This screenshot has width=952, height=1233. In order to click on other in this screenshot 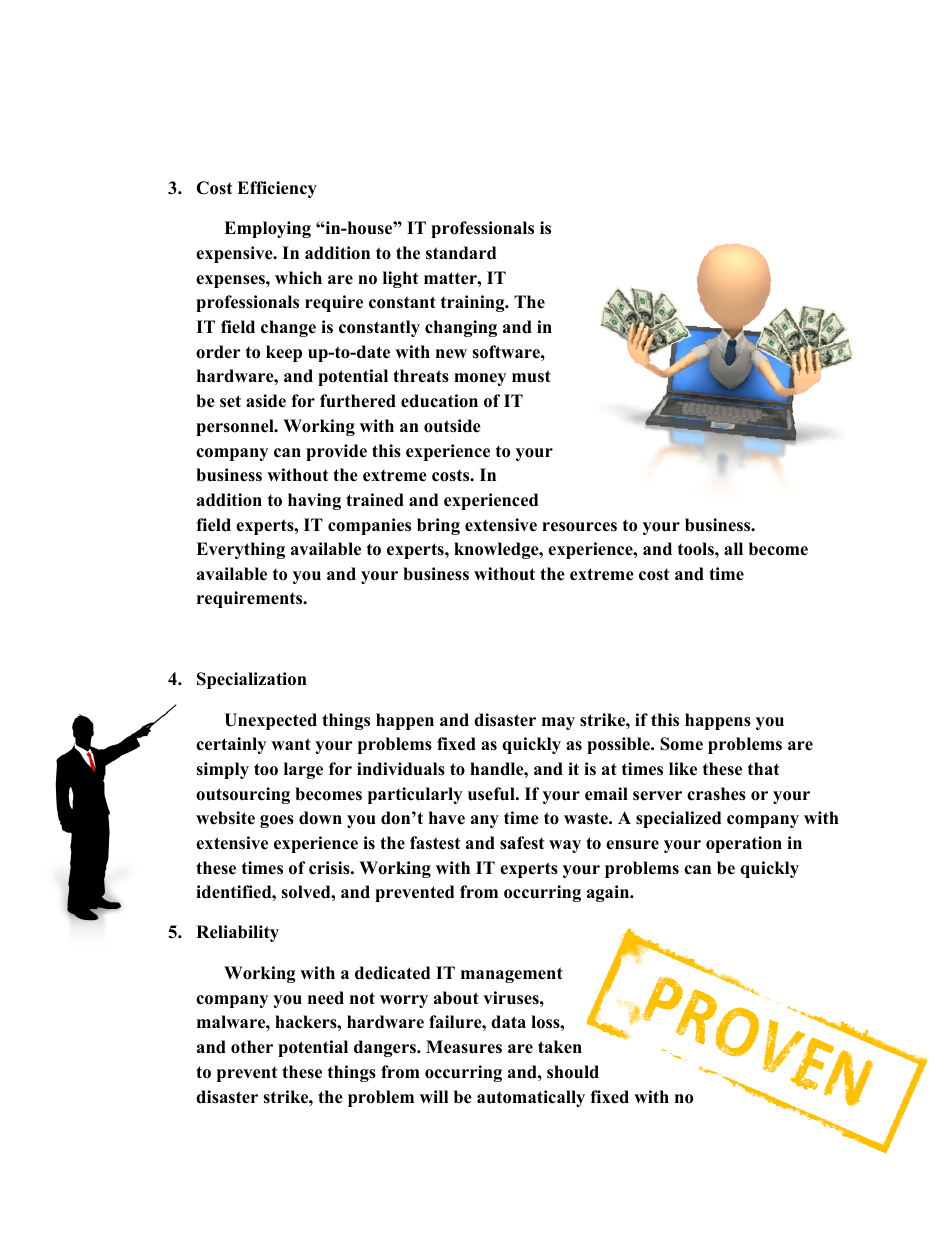, I will do `click(252, 1047)`.
